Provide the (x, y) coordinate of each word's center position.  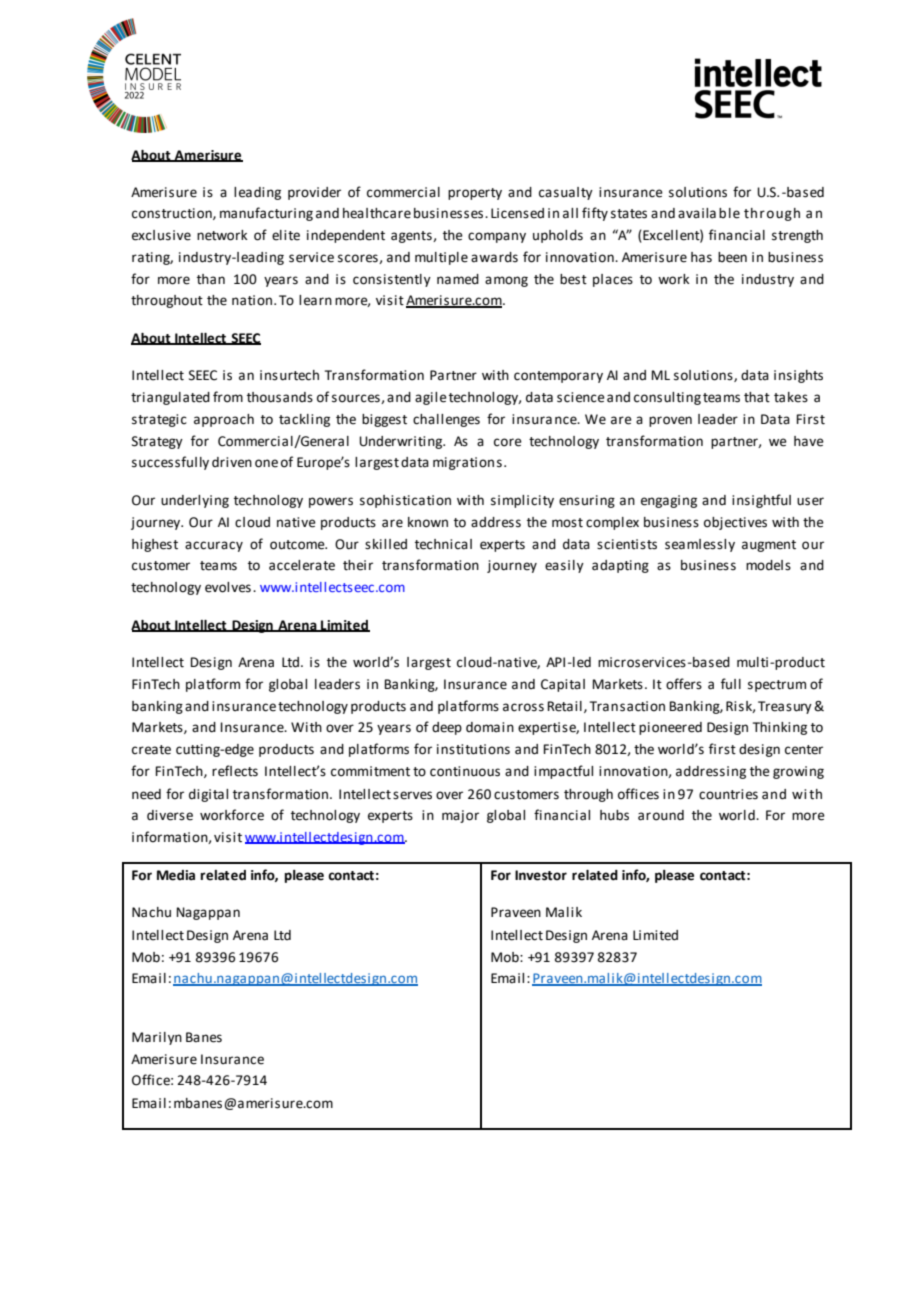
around (661, 815)
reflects (235, 771)
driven (232, 462)
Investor (541, 875)
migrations (467, 463)
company (497, 237)
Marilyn (157, 1038)
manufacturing (266, 214)
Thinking (780, 728)
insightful (761, 501)
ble (729, 213)
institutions (473, 749)
